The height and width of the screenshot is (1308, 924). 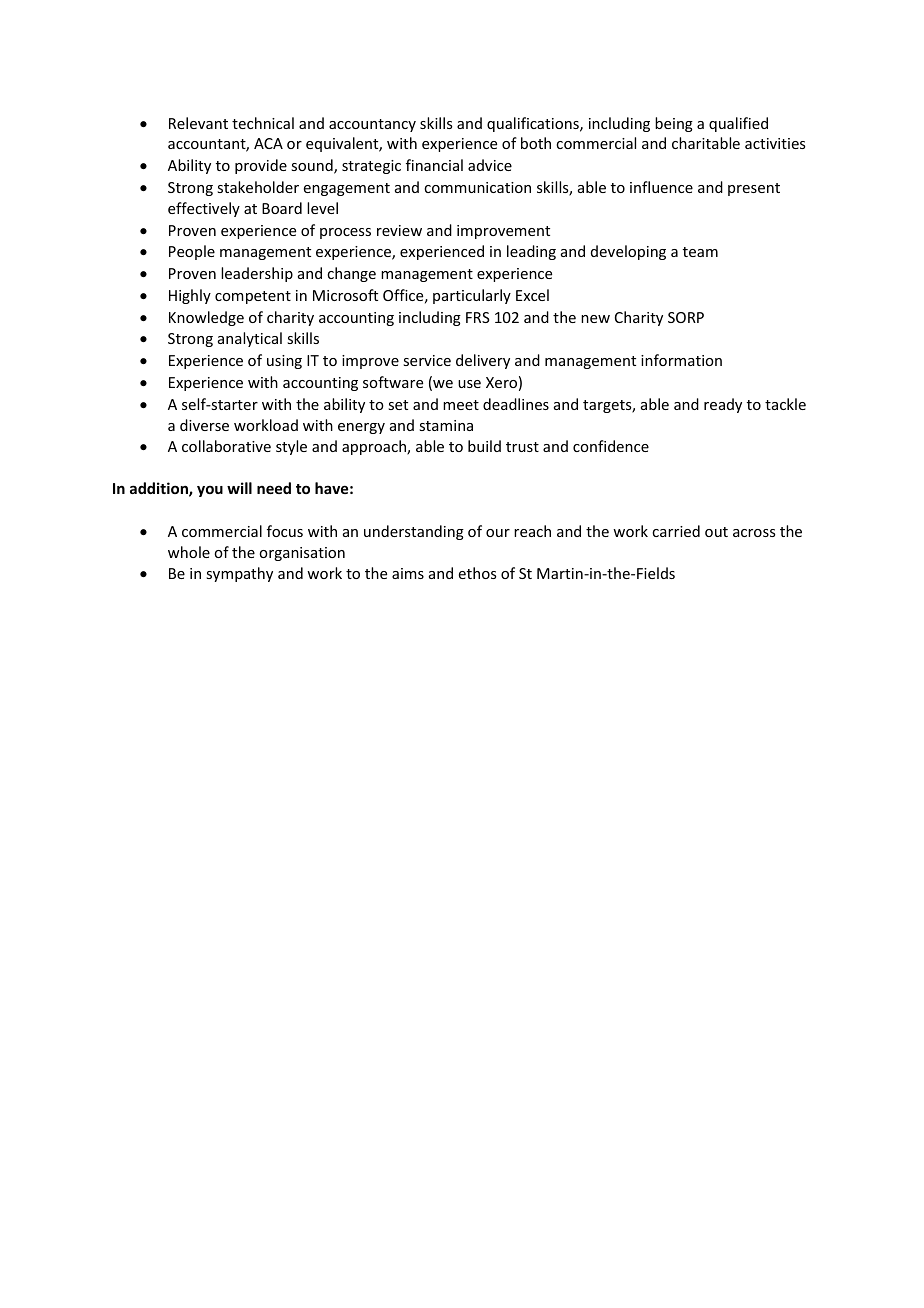 What do you see at coordinates (738, 124) in the screenshot?
I see `qualified` at bounding box center [738, 124].
